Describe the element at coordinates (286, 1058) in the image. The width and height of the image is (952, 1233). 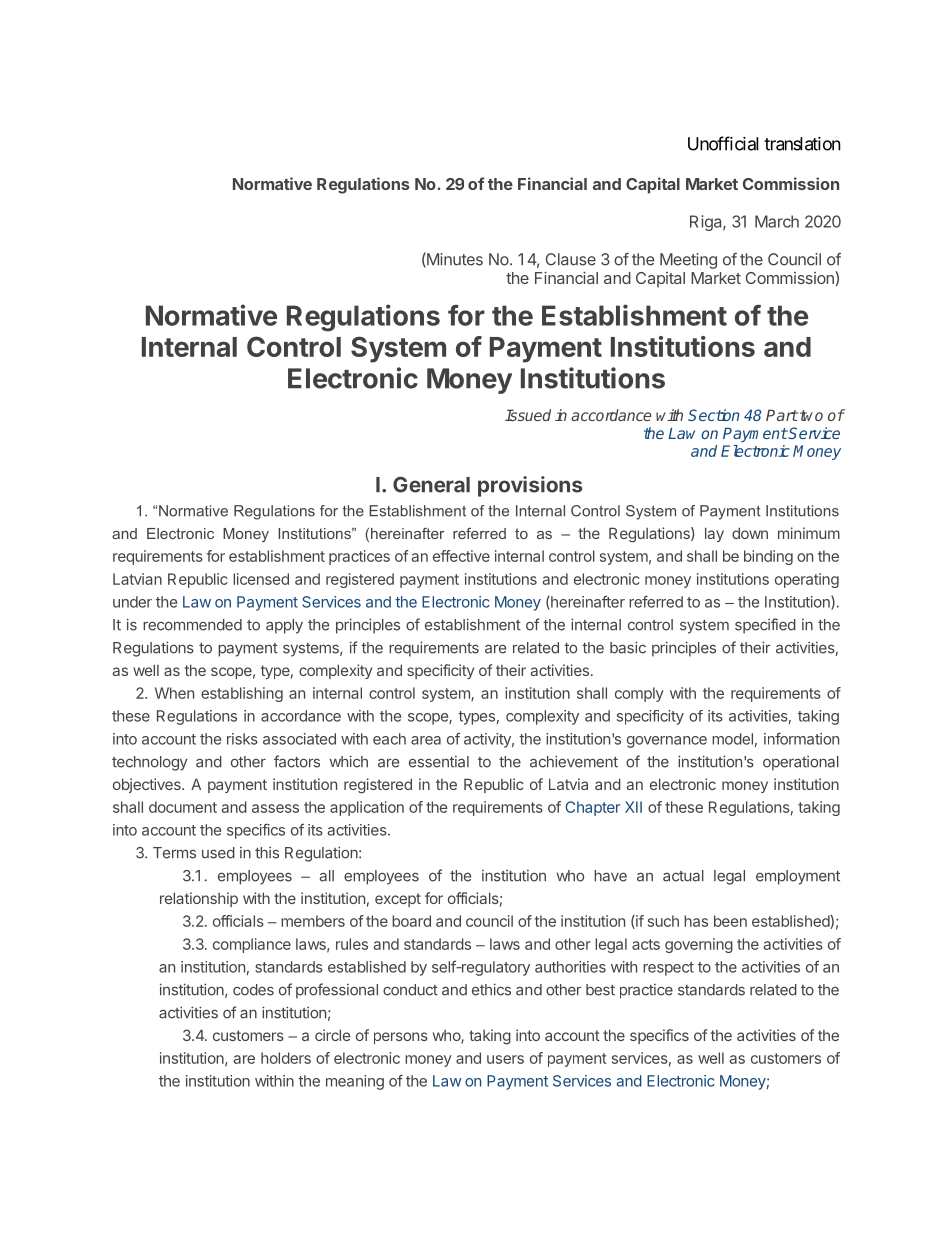
I see `holders` at that location.
